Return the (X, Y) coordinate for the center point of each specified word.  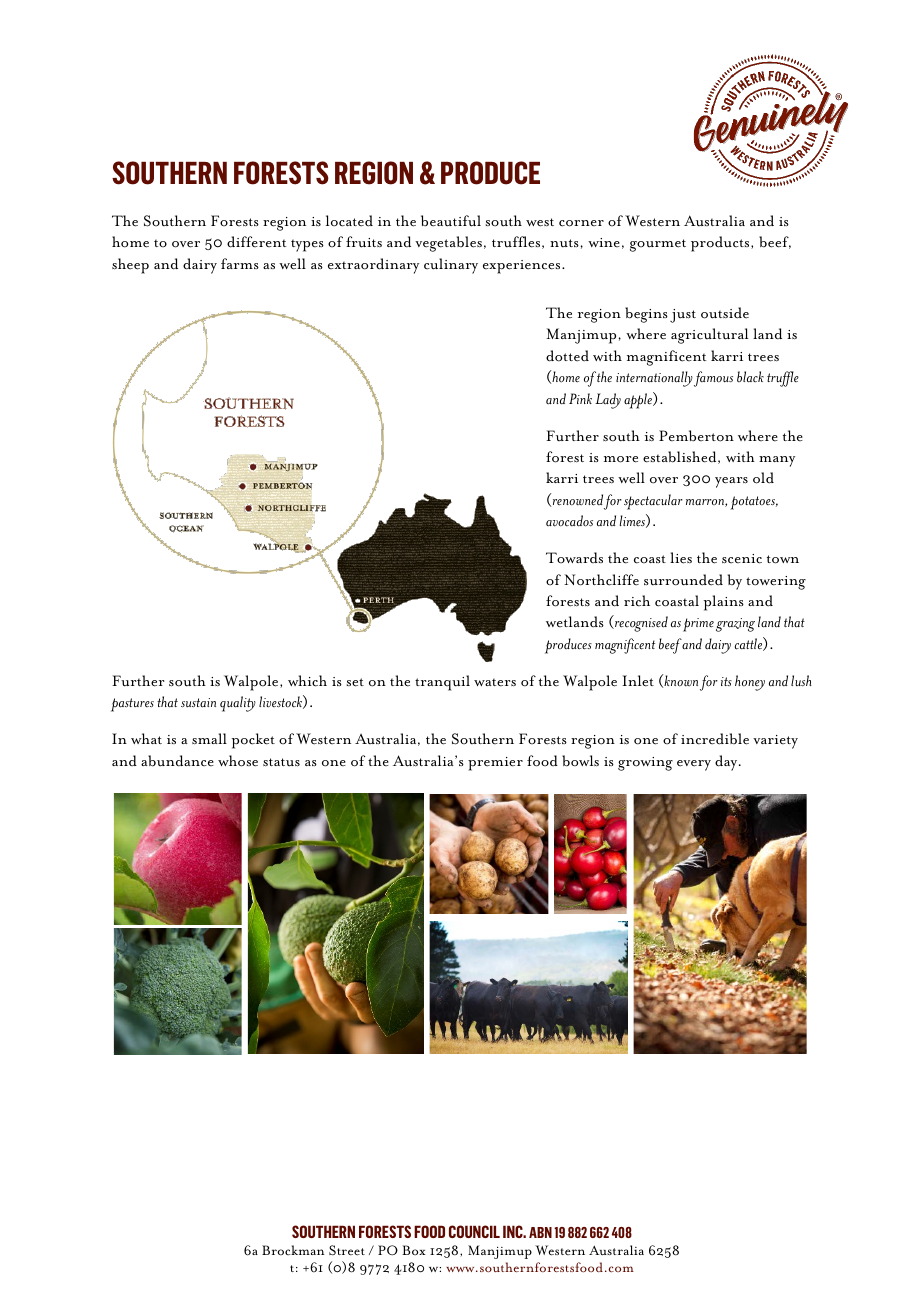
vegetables (448, 244)
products (721, 244)
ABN (540, 1232)
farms (240, 263)
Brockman (293, 1250)
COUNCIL (474, 1231)
